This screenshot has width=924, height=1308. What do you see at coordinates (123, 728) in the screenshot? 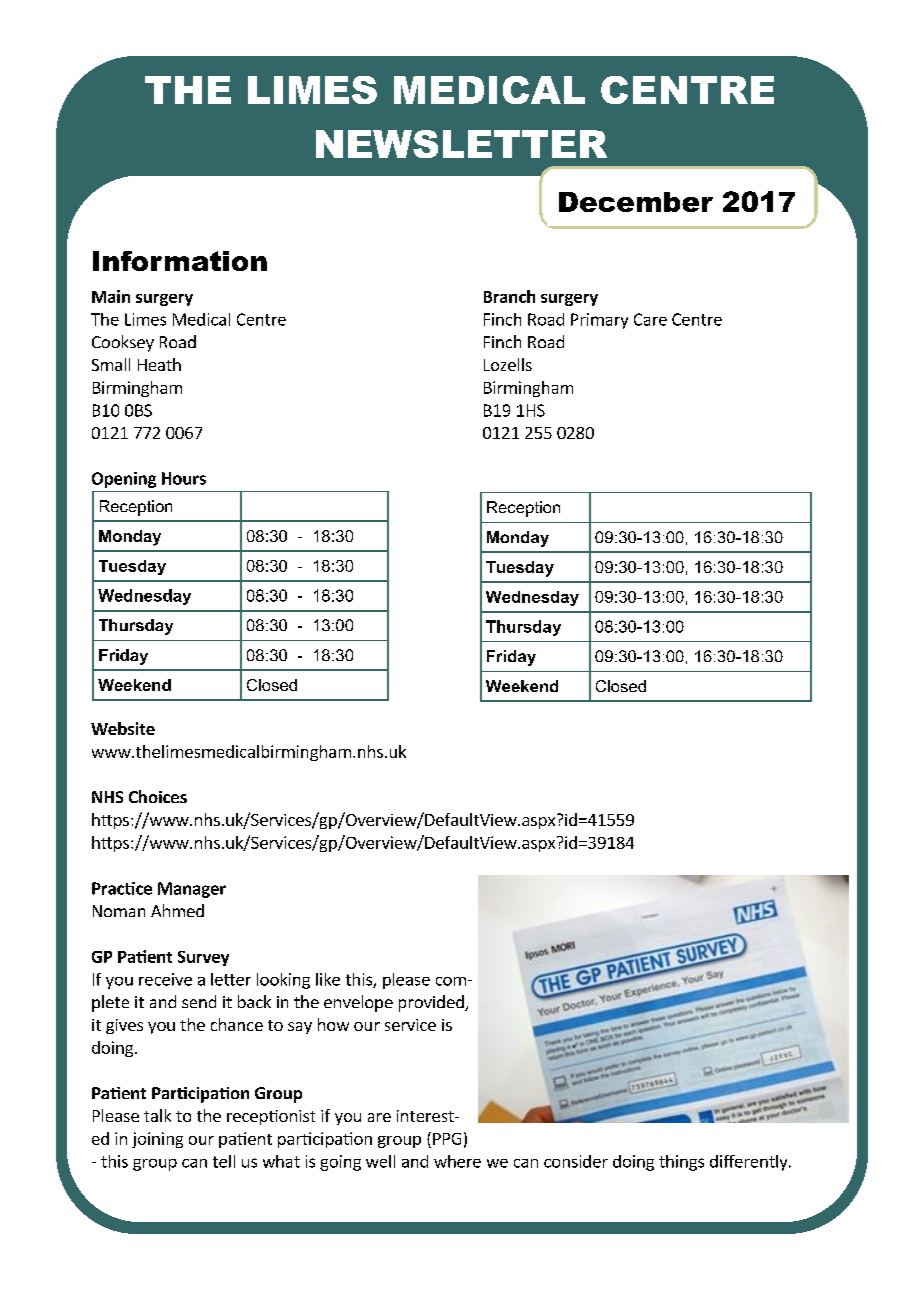
I see `Website` at bounding box center [123, 728].
